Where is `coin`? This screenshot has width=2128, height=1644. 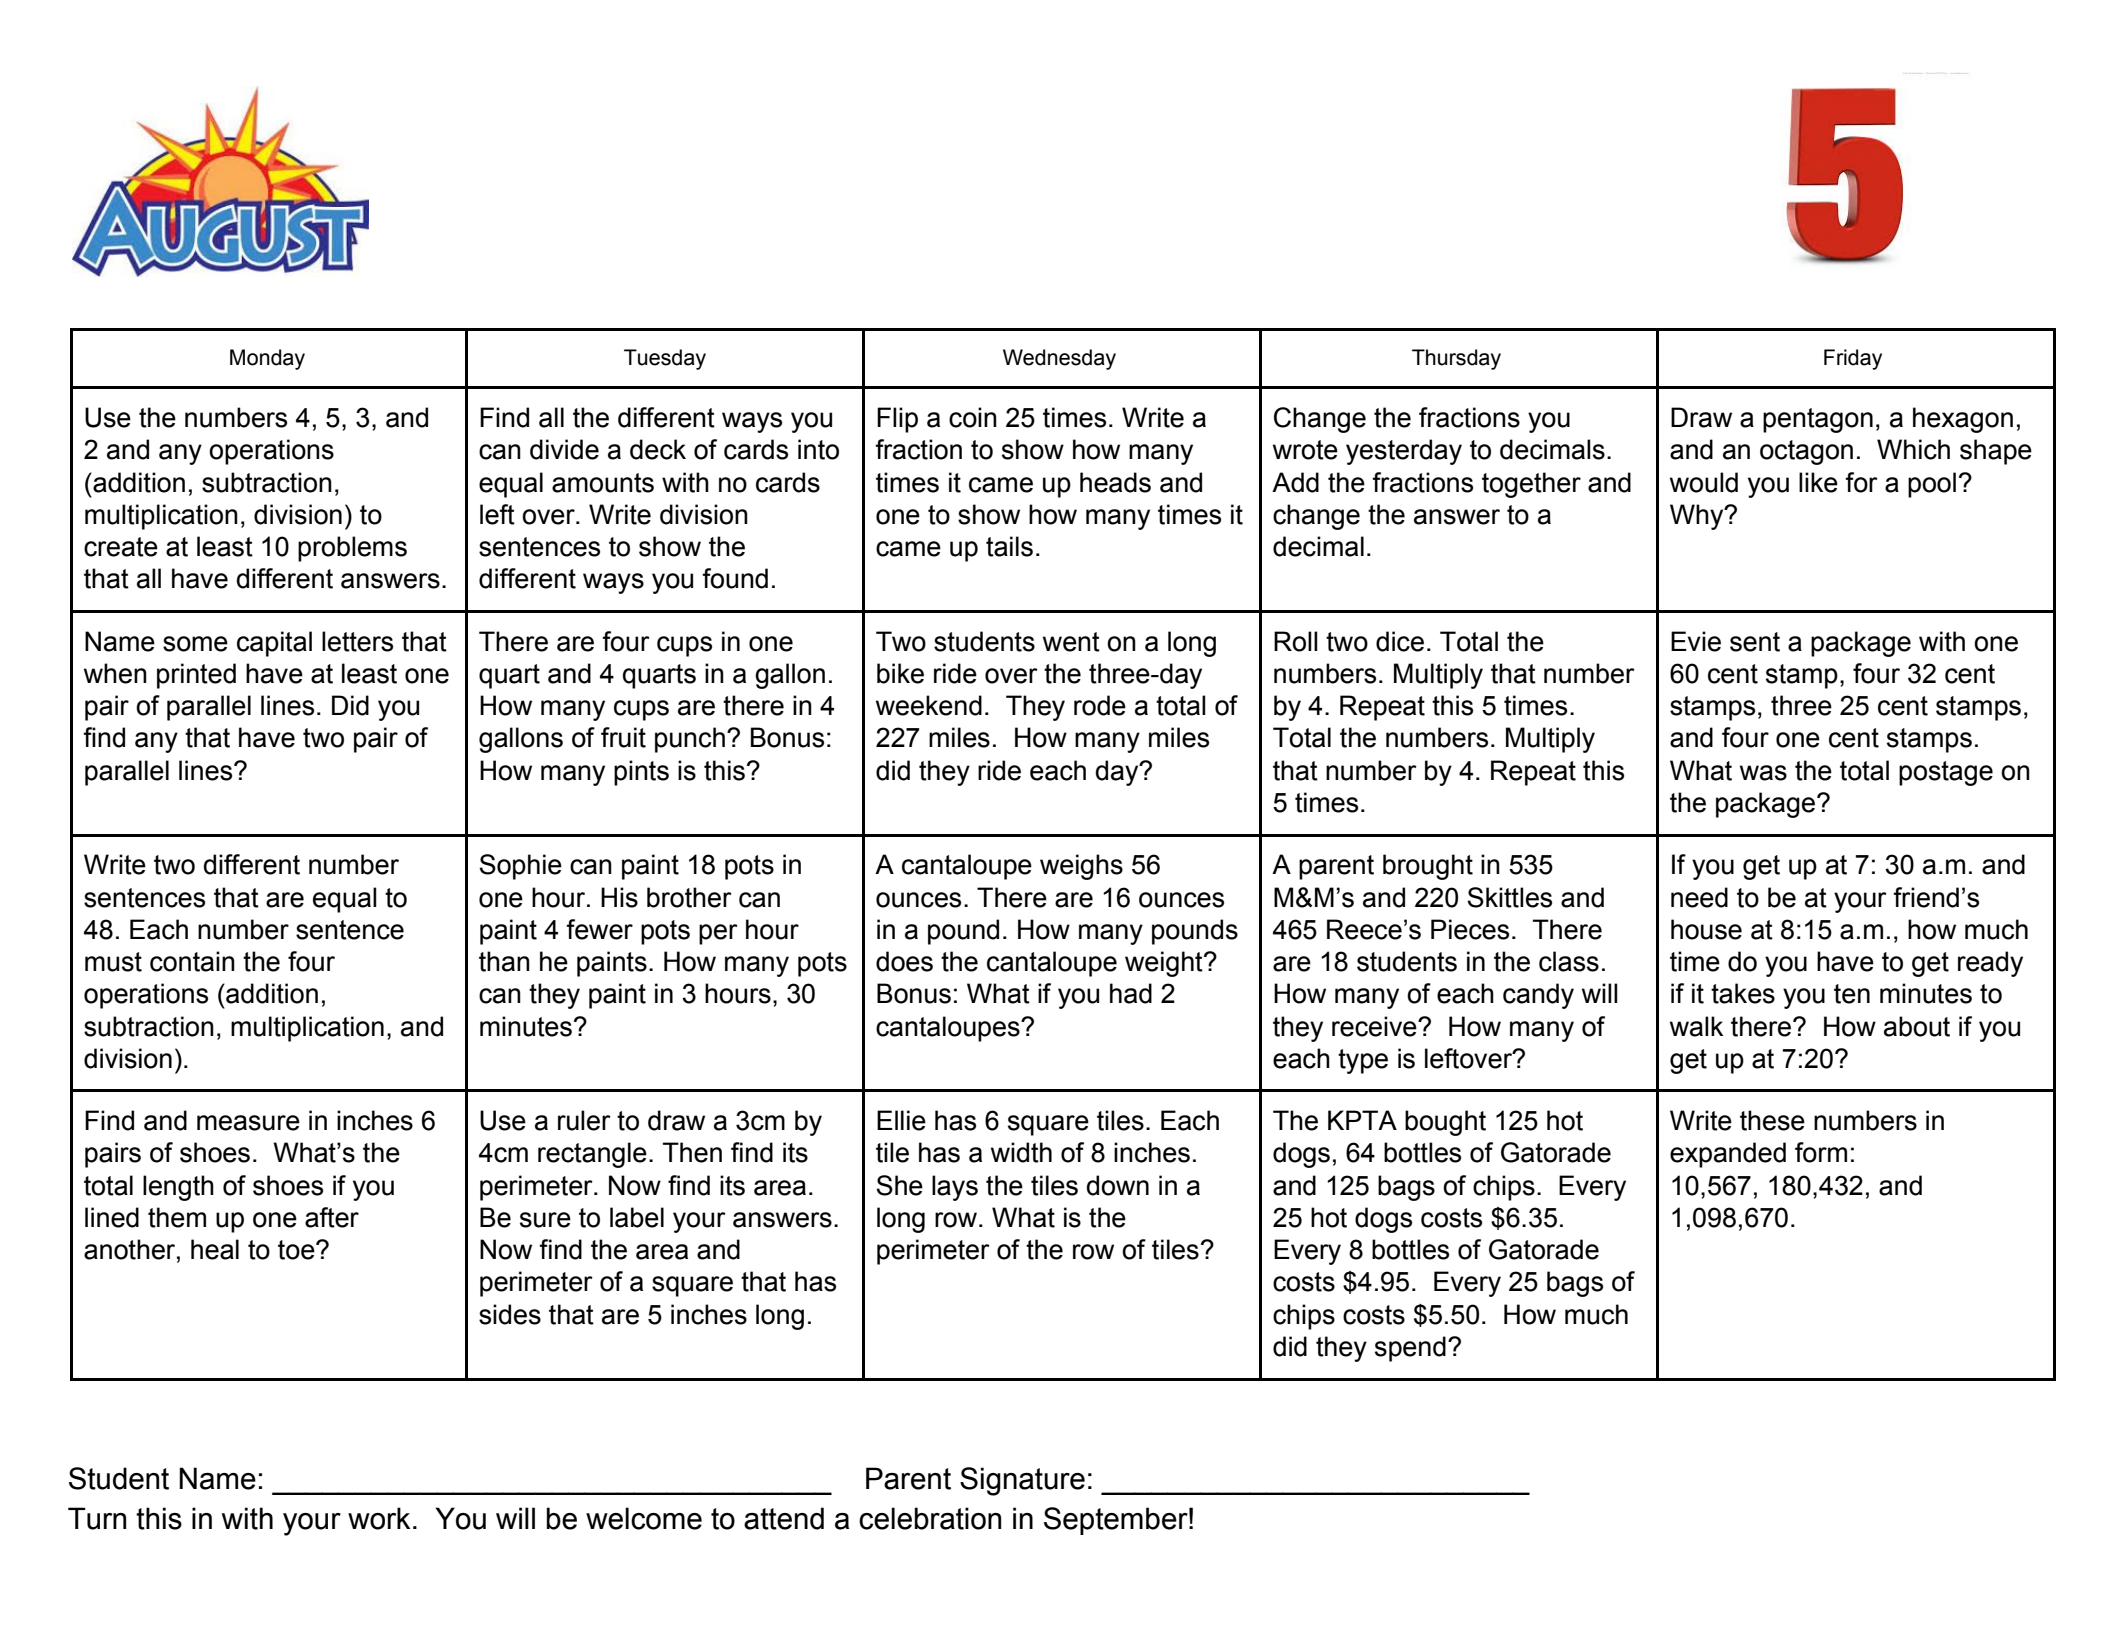
coin is located at coordinates (973, 417).
